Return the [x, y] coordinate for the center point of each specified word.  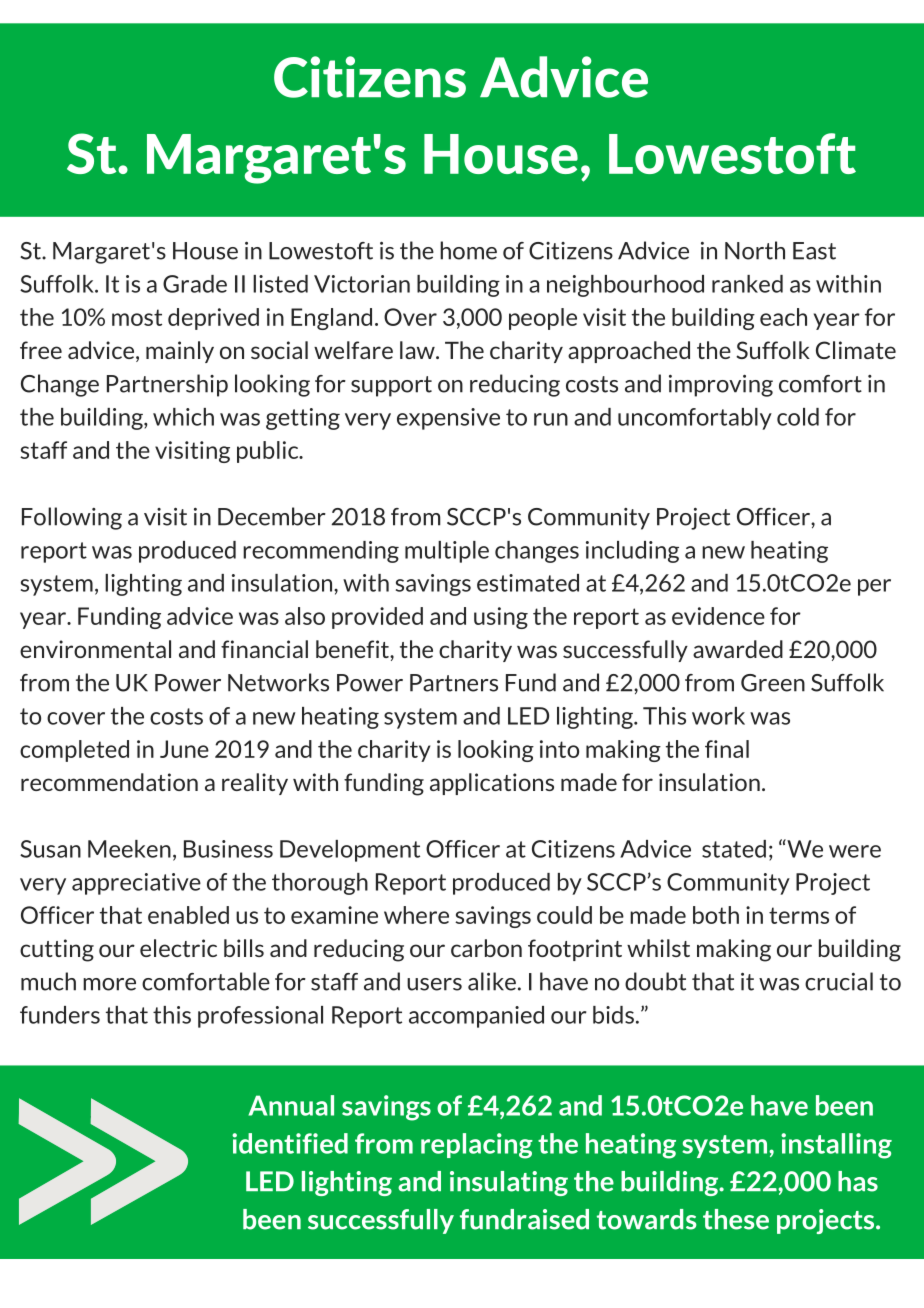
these [736, 1219]
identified [290, 1143]
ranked [747, 284]
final [727, 749]
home [468, 250]
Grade [195, 284]
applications [492, 784]
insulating [509, 1183]
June [184, 749]
